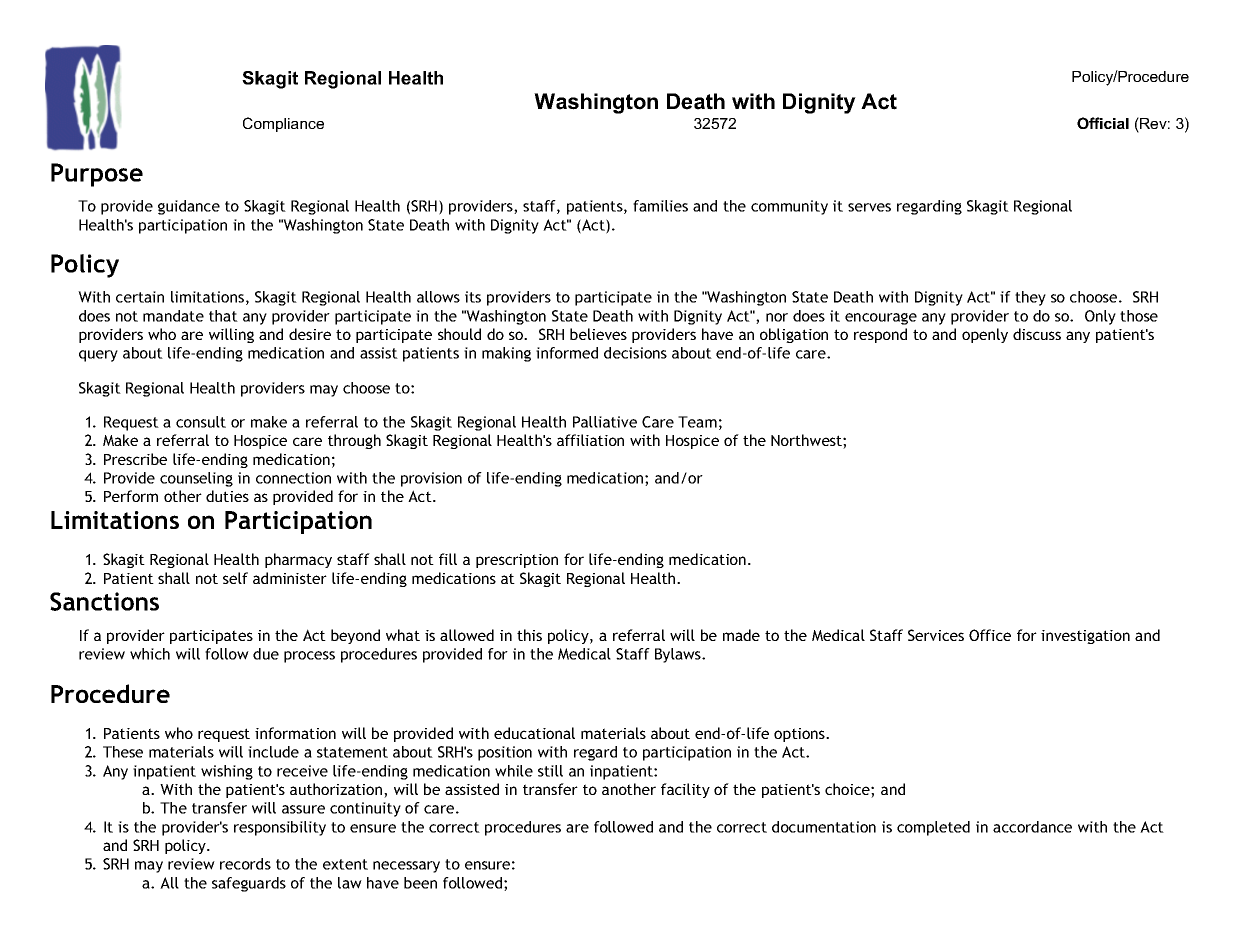 Image resolution: width=1233 pixels, height=952 pixels. I want to click on Official, so click(1103, 123).
